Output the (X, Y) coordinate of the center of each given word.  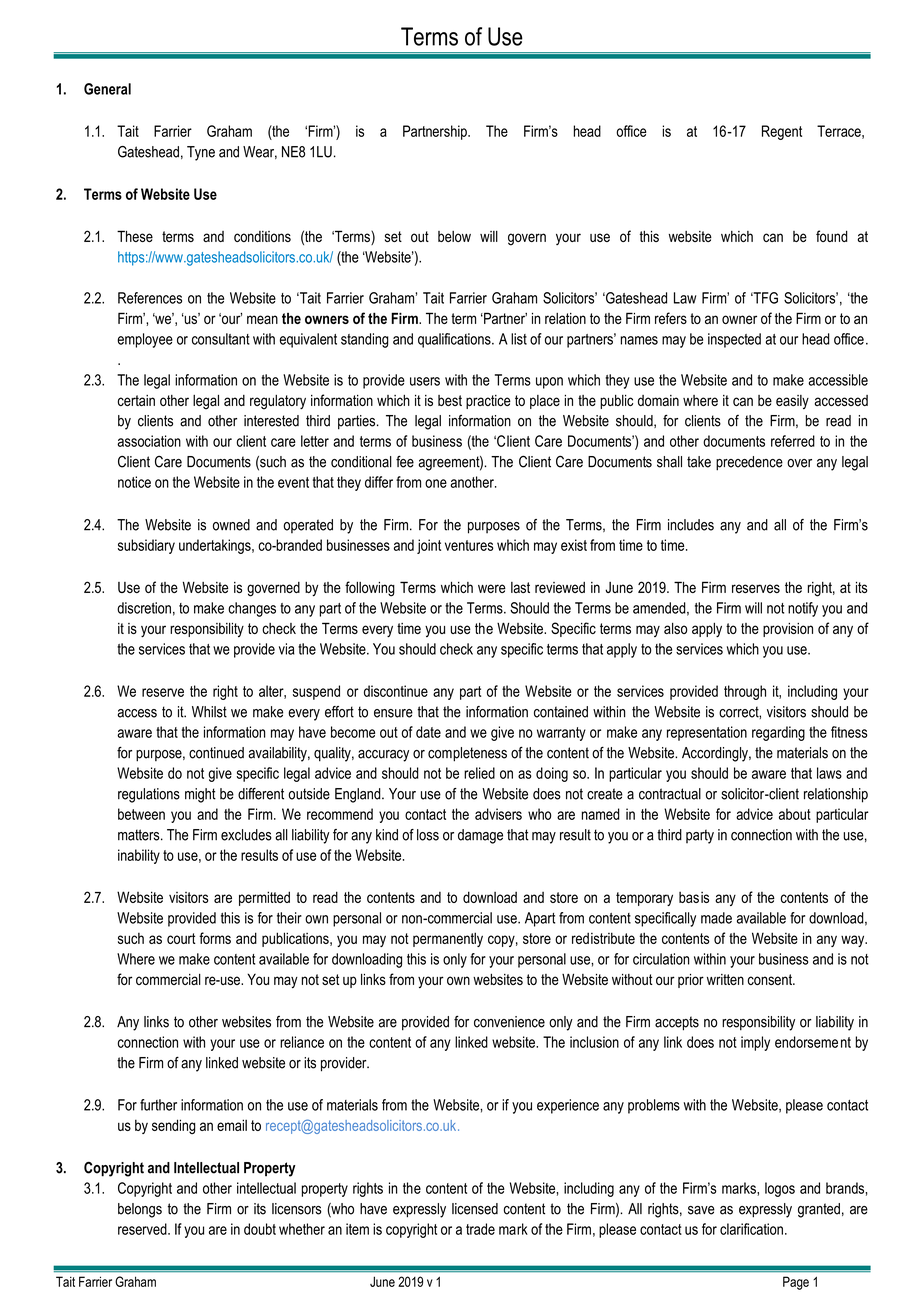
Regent (782, 132)
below (454, 236)
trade (480, 1229)
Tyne (201, 153)
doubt (260, 1229)
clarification (751, 1229)
